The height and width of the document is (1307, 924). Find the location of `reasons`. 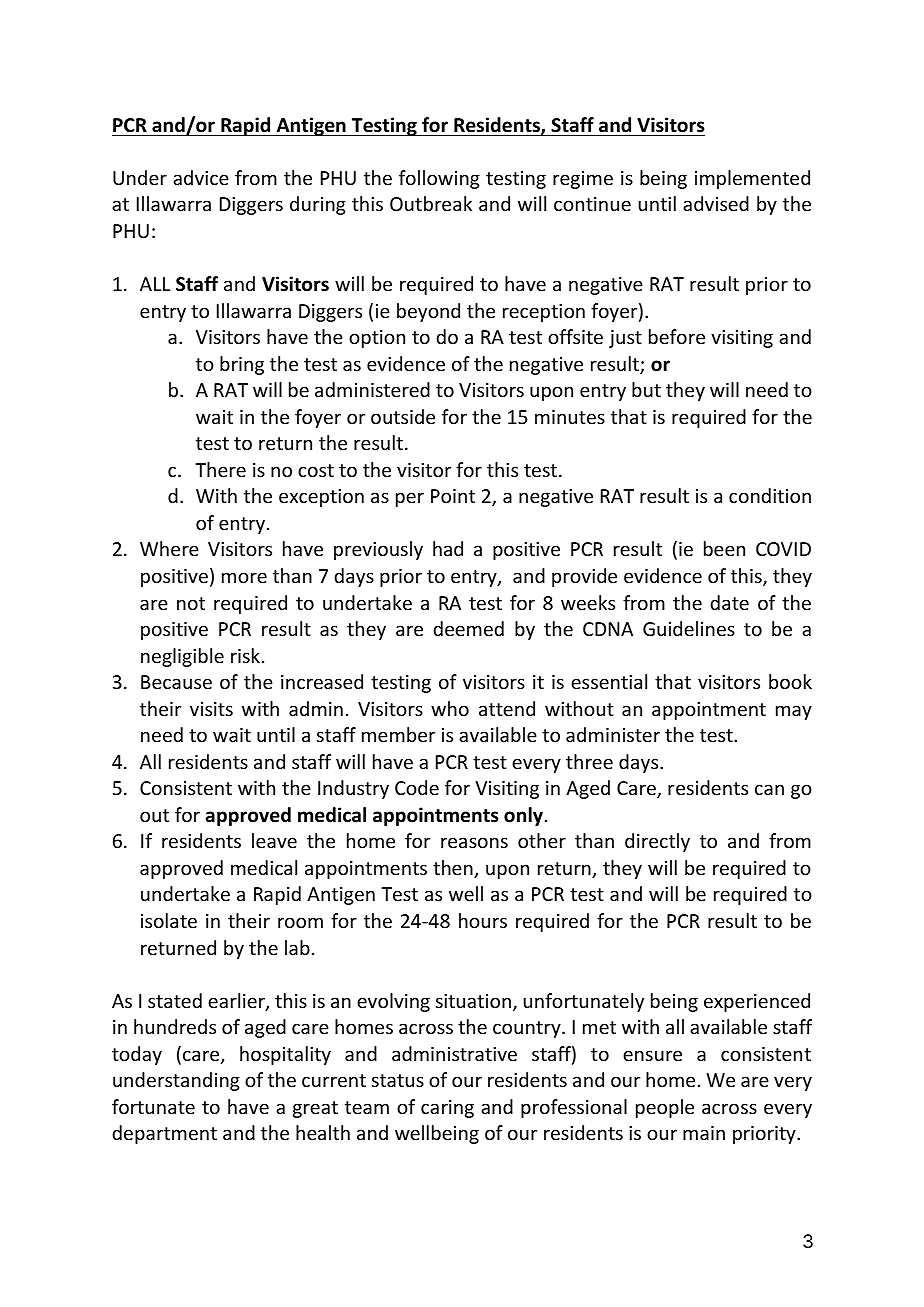

reasons is located at coordinates (474, 842).
